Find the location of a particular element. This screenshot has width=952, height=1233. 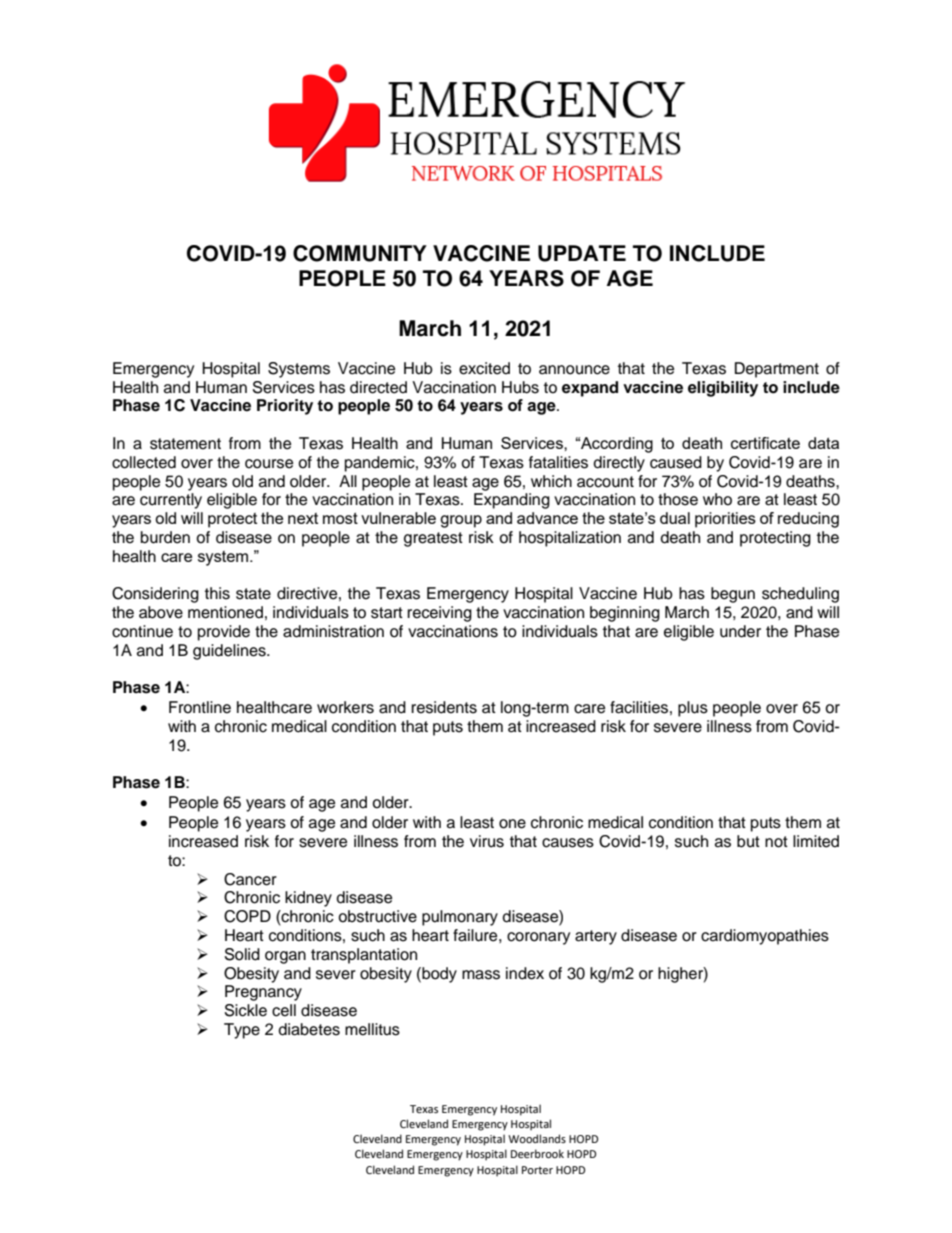

Department is located at coordinates (777, 370).
